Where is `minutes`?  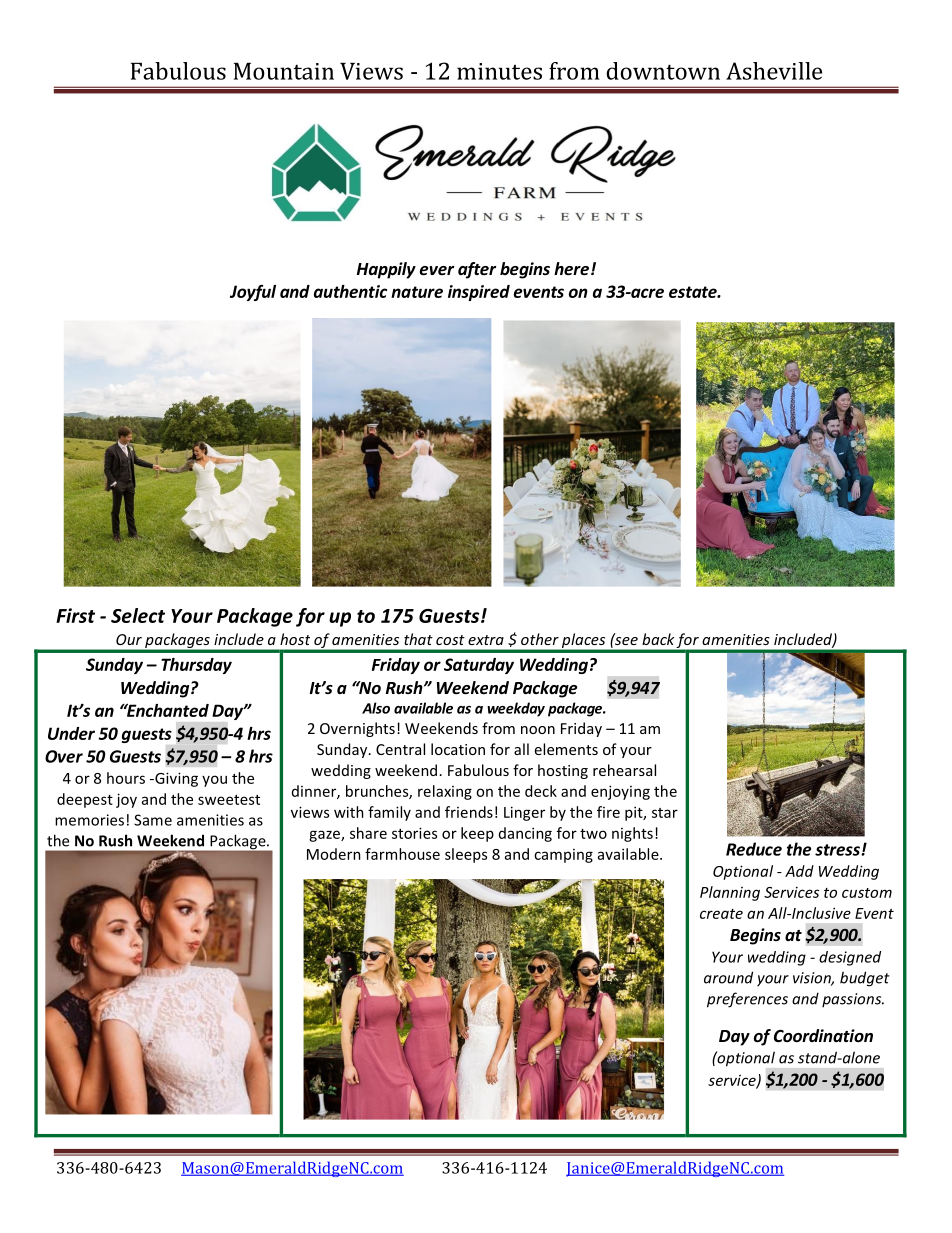
minutes is located at coordinates (499, 71).
